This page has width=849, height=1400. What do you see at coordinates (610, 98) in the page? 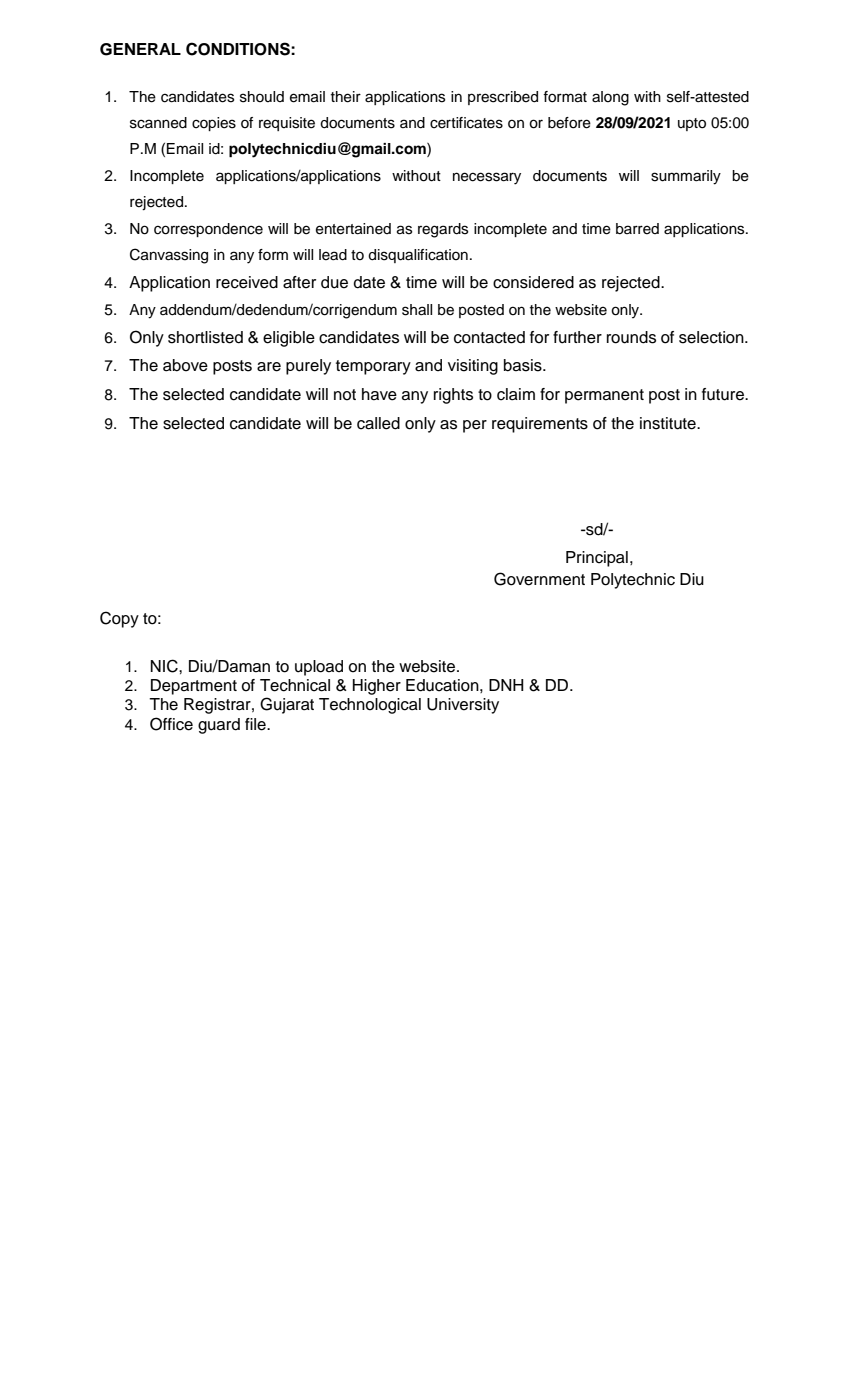
I see `along` at bounding box center [610, 98].
